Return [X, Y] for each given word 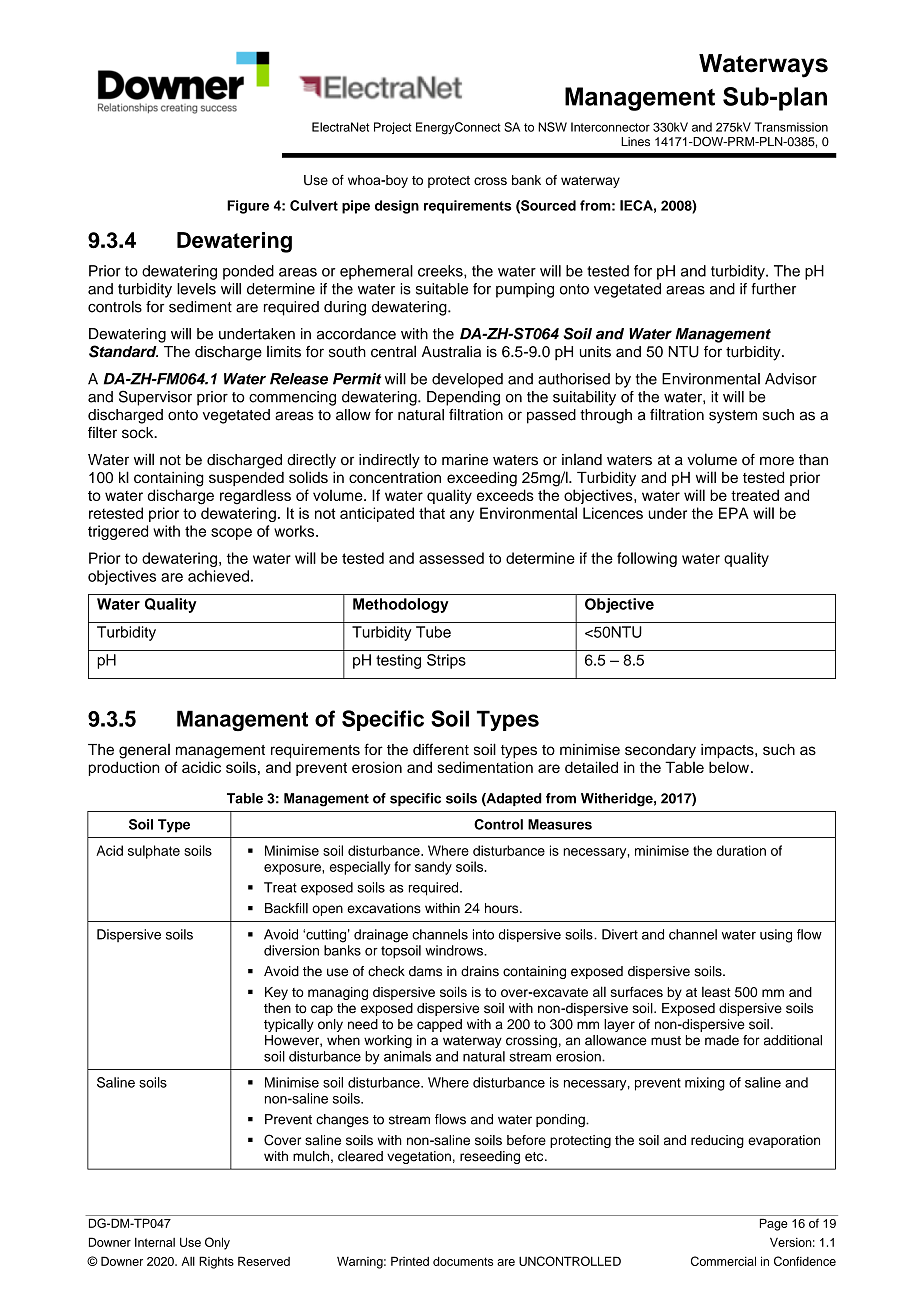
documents [463, 1261]
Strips [446, 661]
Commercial [723, 1261]
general [144, 751]
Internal [155, 1242]
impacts [728, 751]
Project [393, 128]
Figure [248, 207]
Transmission [791, 127]
